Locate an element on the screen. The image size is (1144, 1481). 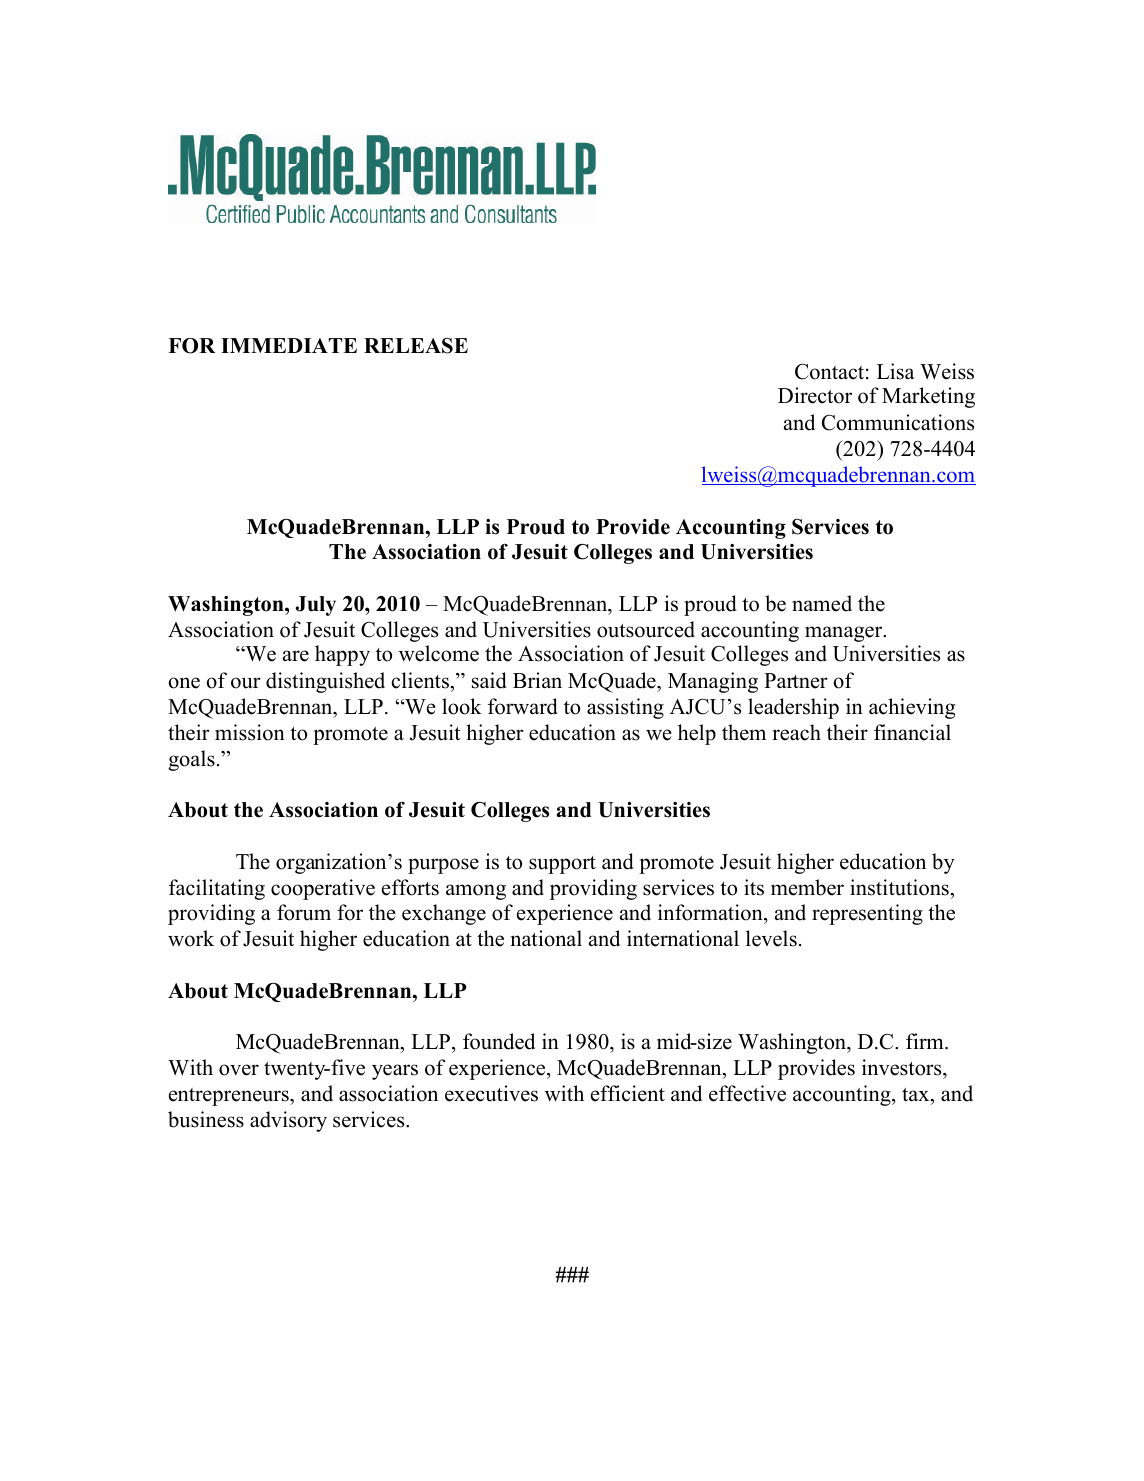
cooperative is located at coordinates (323, 889).
